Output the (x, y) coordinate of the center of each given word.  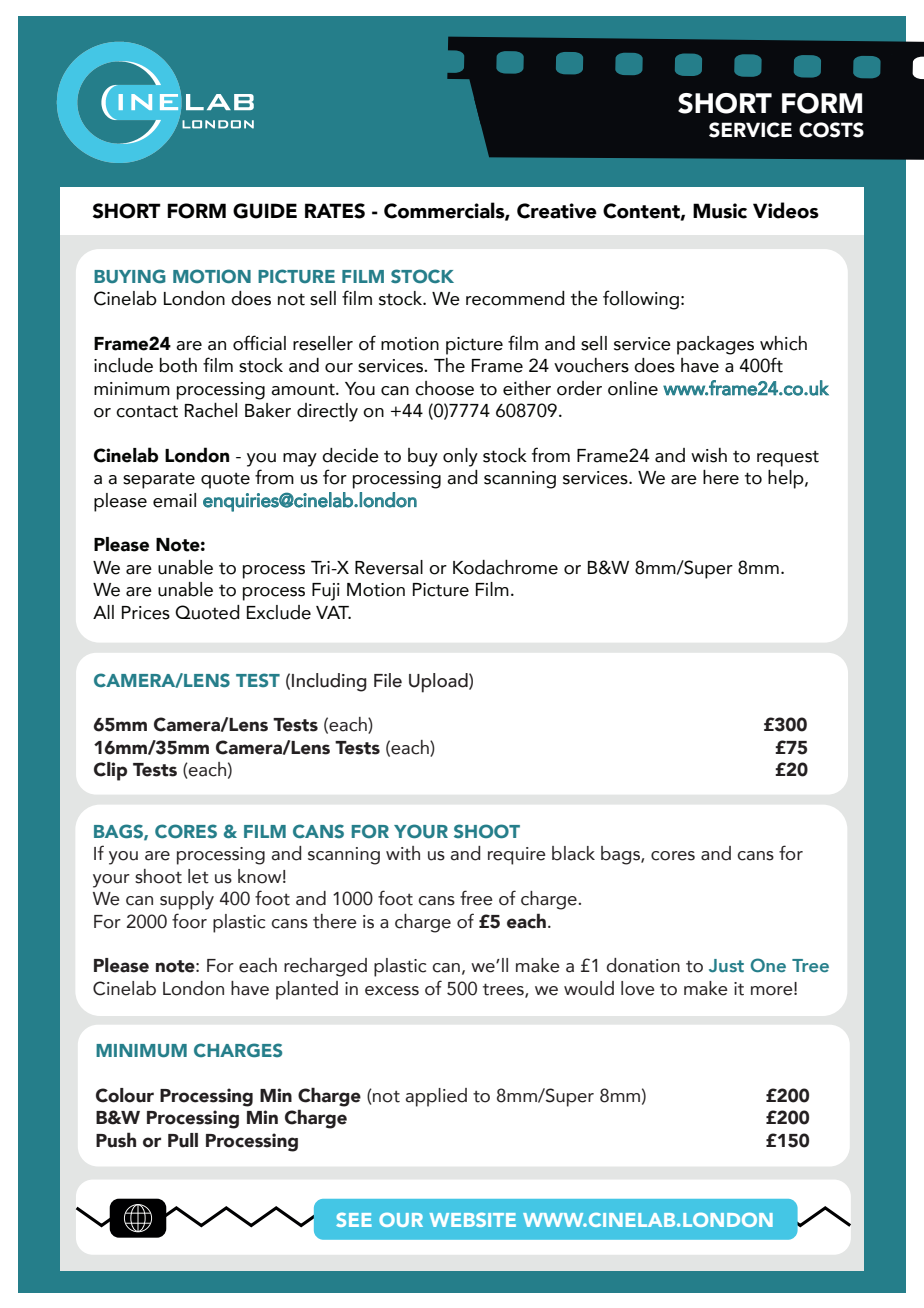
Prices (146, 613)
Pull (183, 1140)
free (476, 898)
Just (726, 965)
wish (709, 455)
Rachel (211, 410)
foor (189, 921)
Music (720, 211)
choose (444, 388)
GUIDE (265, 211)
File (388, 680)
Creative (557, 211)
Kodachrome (505, 567)
